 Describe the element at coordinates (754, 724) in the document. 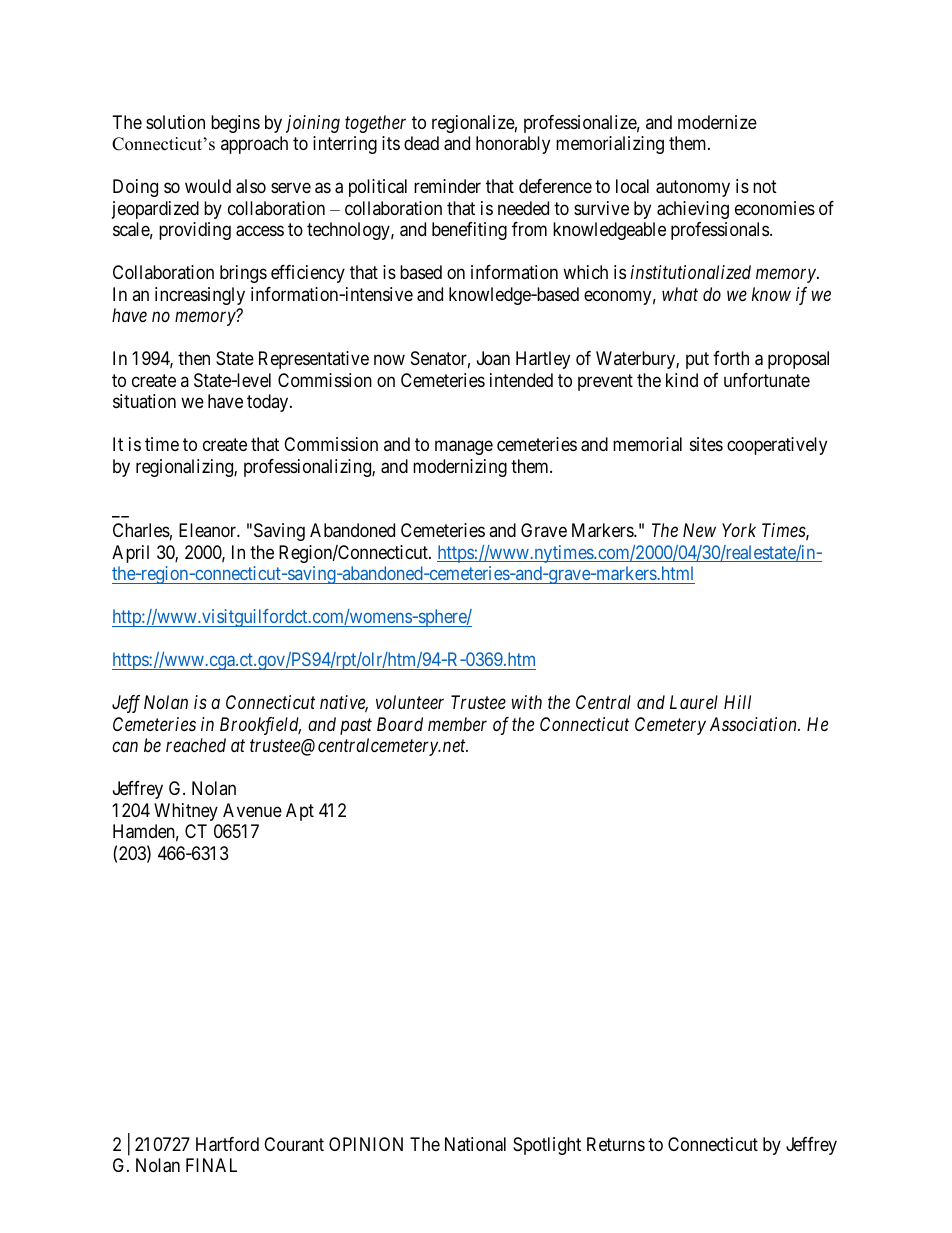

I see `Association` at that location.
